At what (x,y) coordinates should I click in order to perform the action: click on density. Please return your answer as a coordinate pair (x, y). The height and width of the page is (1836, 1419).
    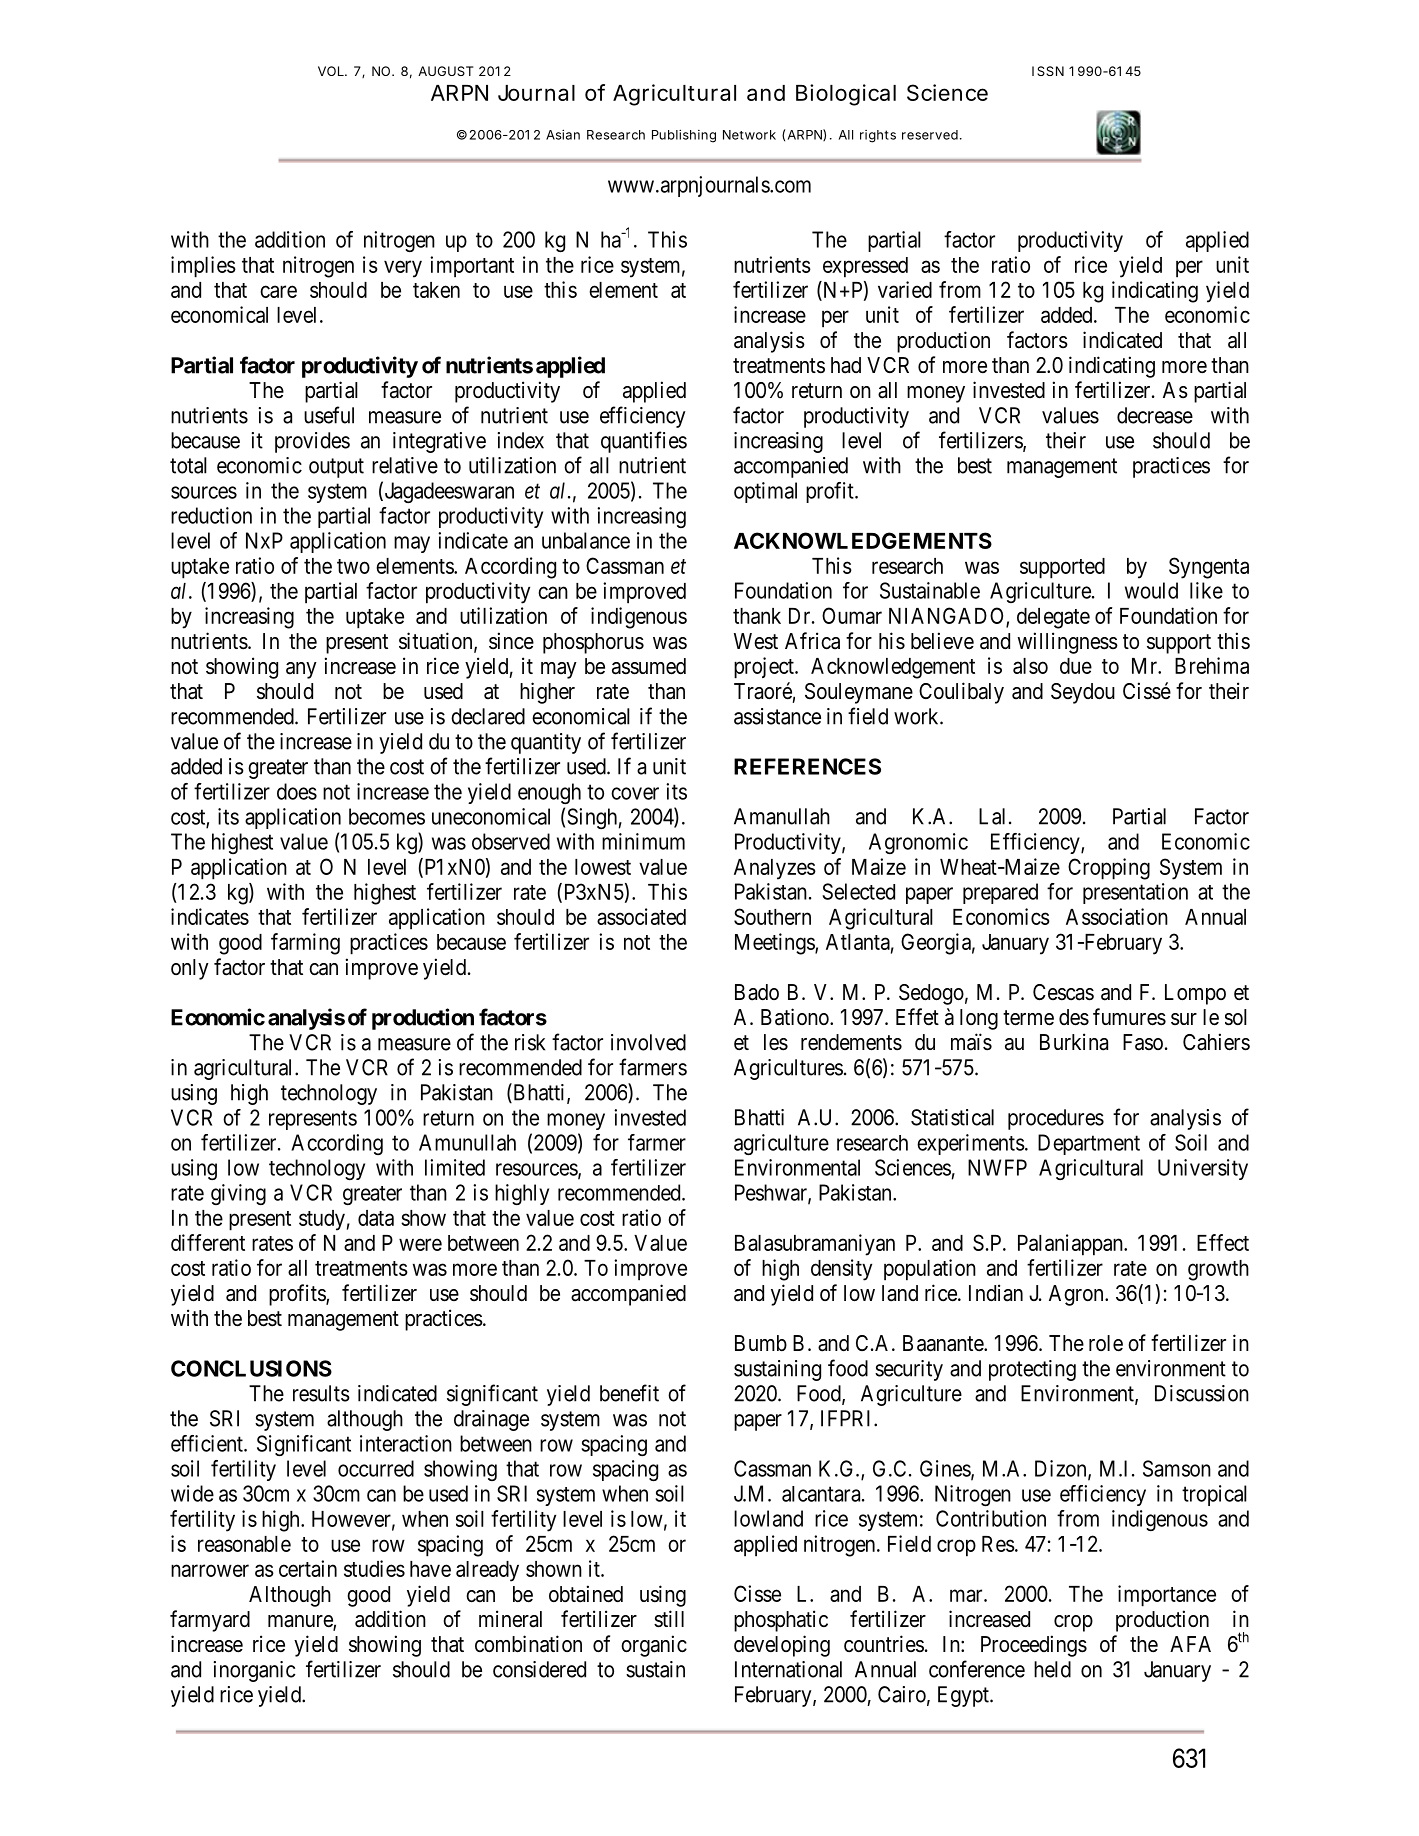
    Looking at the image, I should click on (841, 1270).
